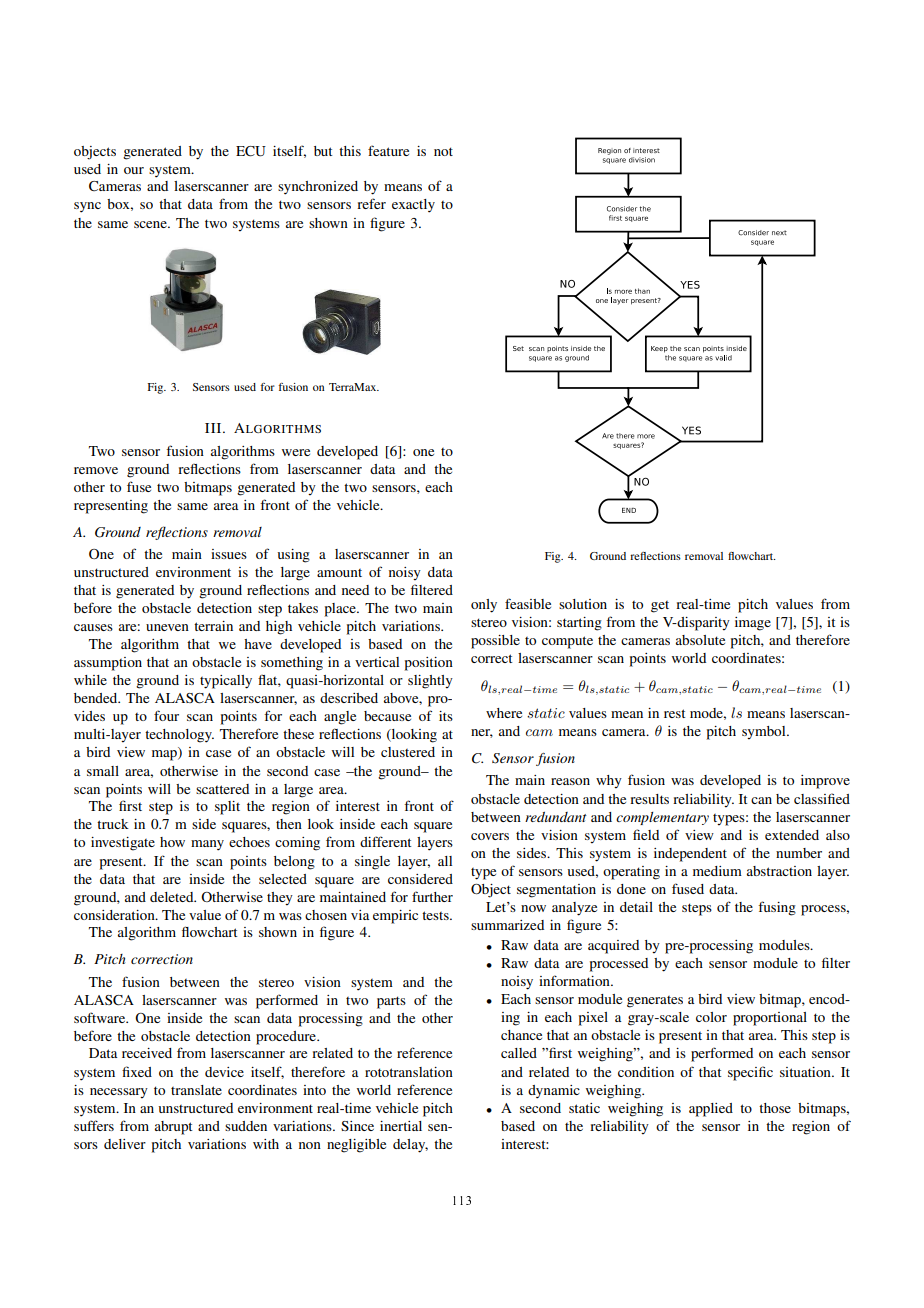  I want to click on not, so click(443, 151).
